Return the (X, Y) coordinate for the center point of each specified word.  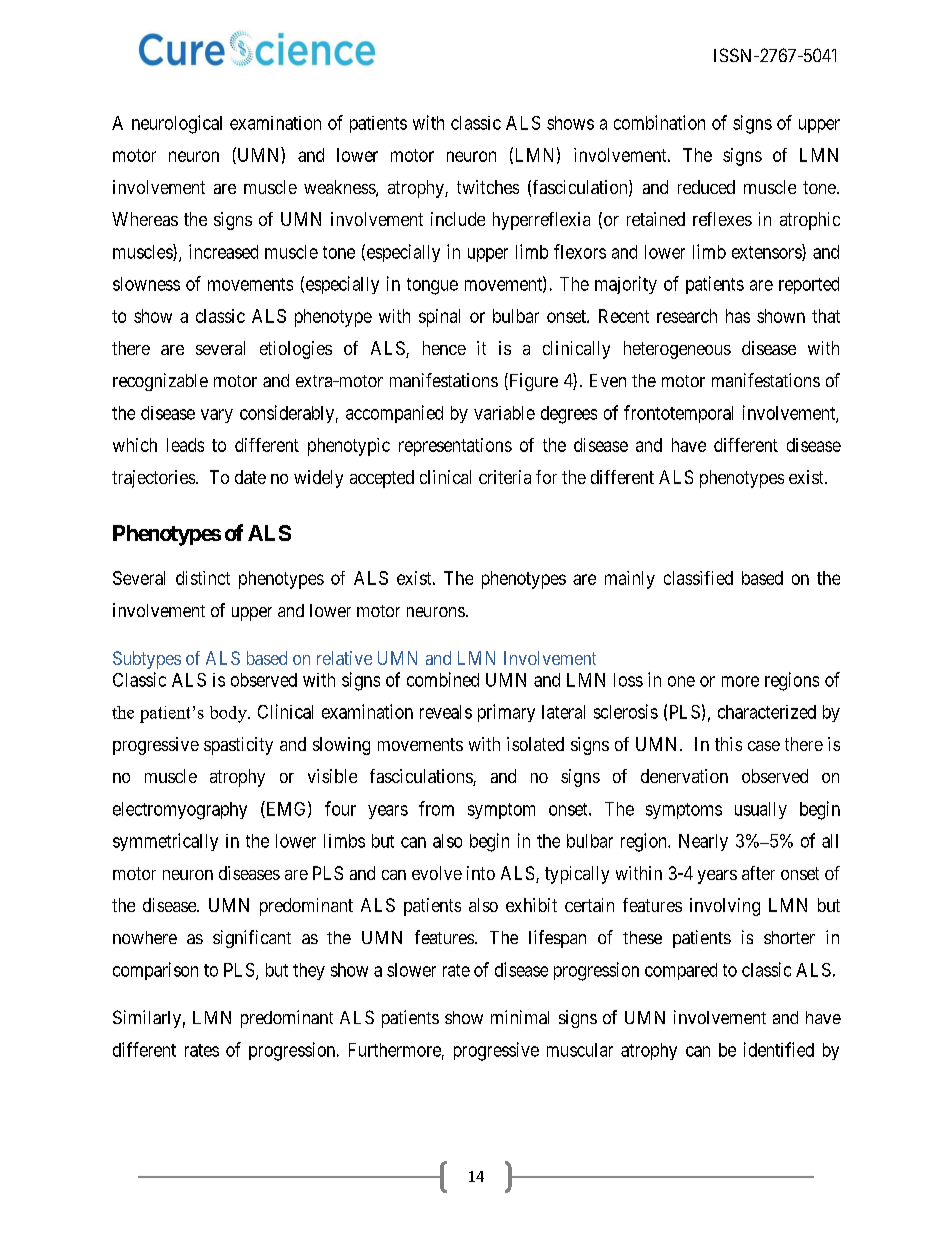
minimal (520, 1017)
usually (761, 810)
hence (444, 348)
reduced (706, 187)
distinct (203, 578)
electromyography (180, 811)
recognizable (160, 382)
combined (443, 679)
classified (698, 578)
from (436, 808)
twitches (488, 187)
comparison (155, 971)
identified (779, 1049)
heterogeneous (677, 350)
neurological (177, 124)
